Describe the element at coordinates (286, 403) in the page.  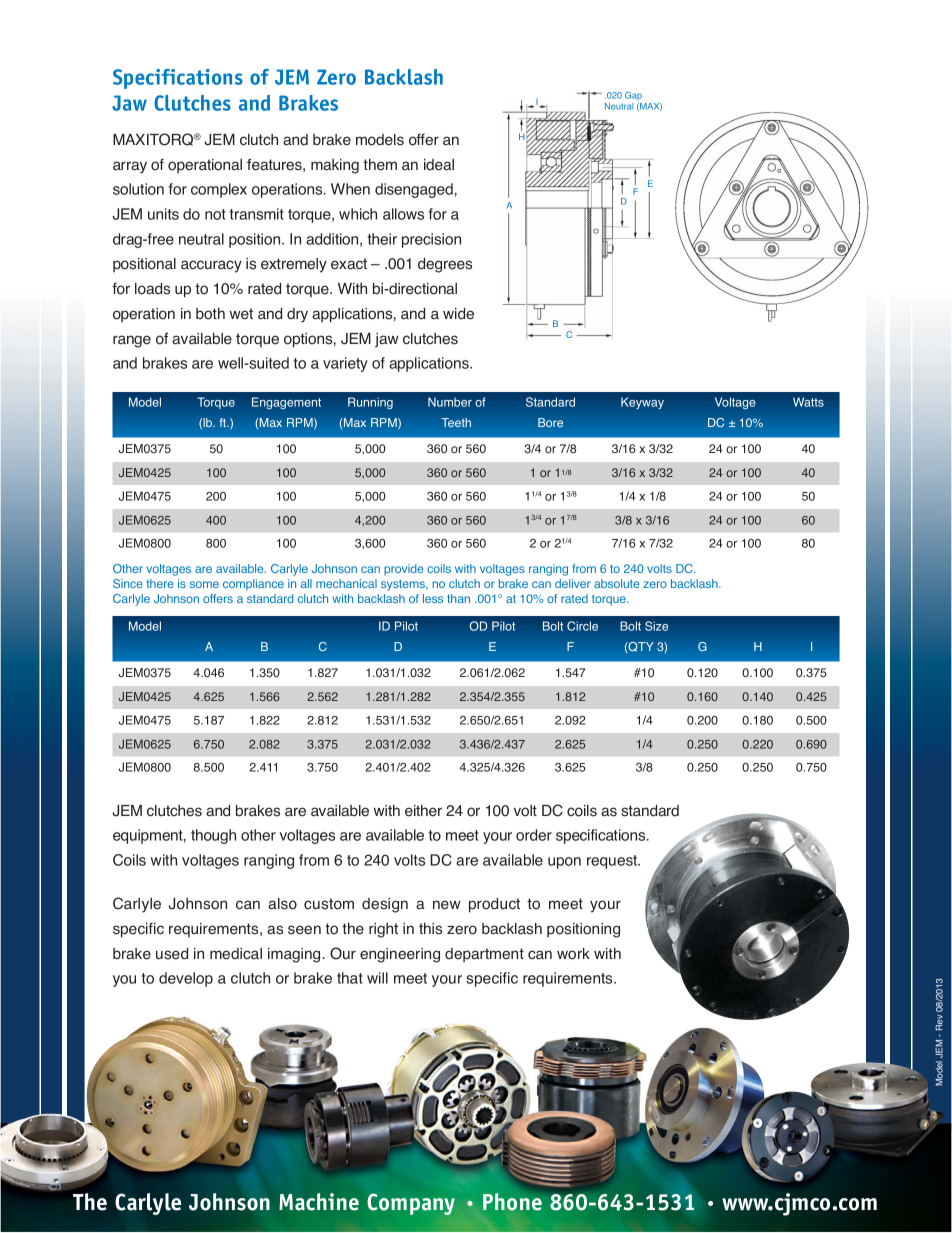
I see `Engagement` at that location.
